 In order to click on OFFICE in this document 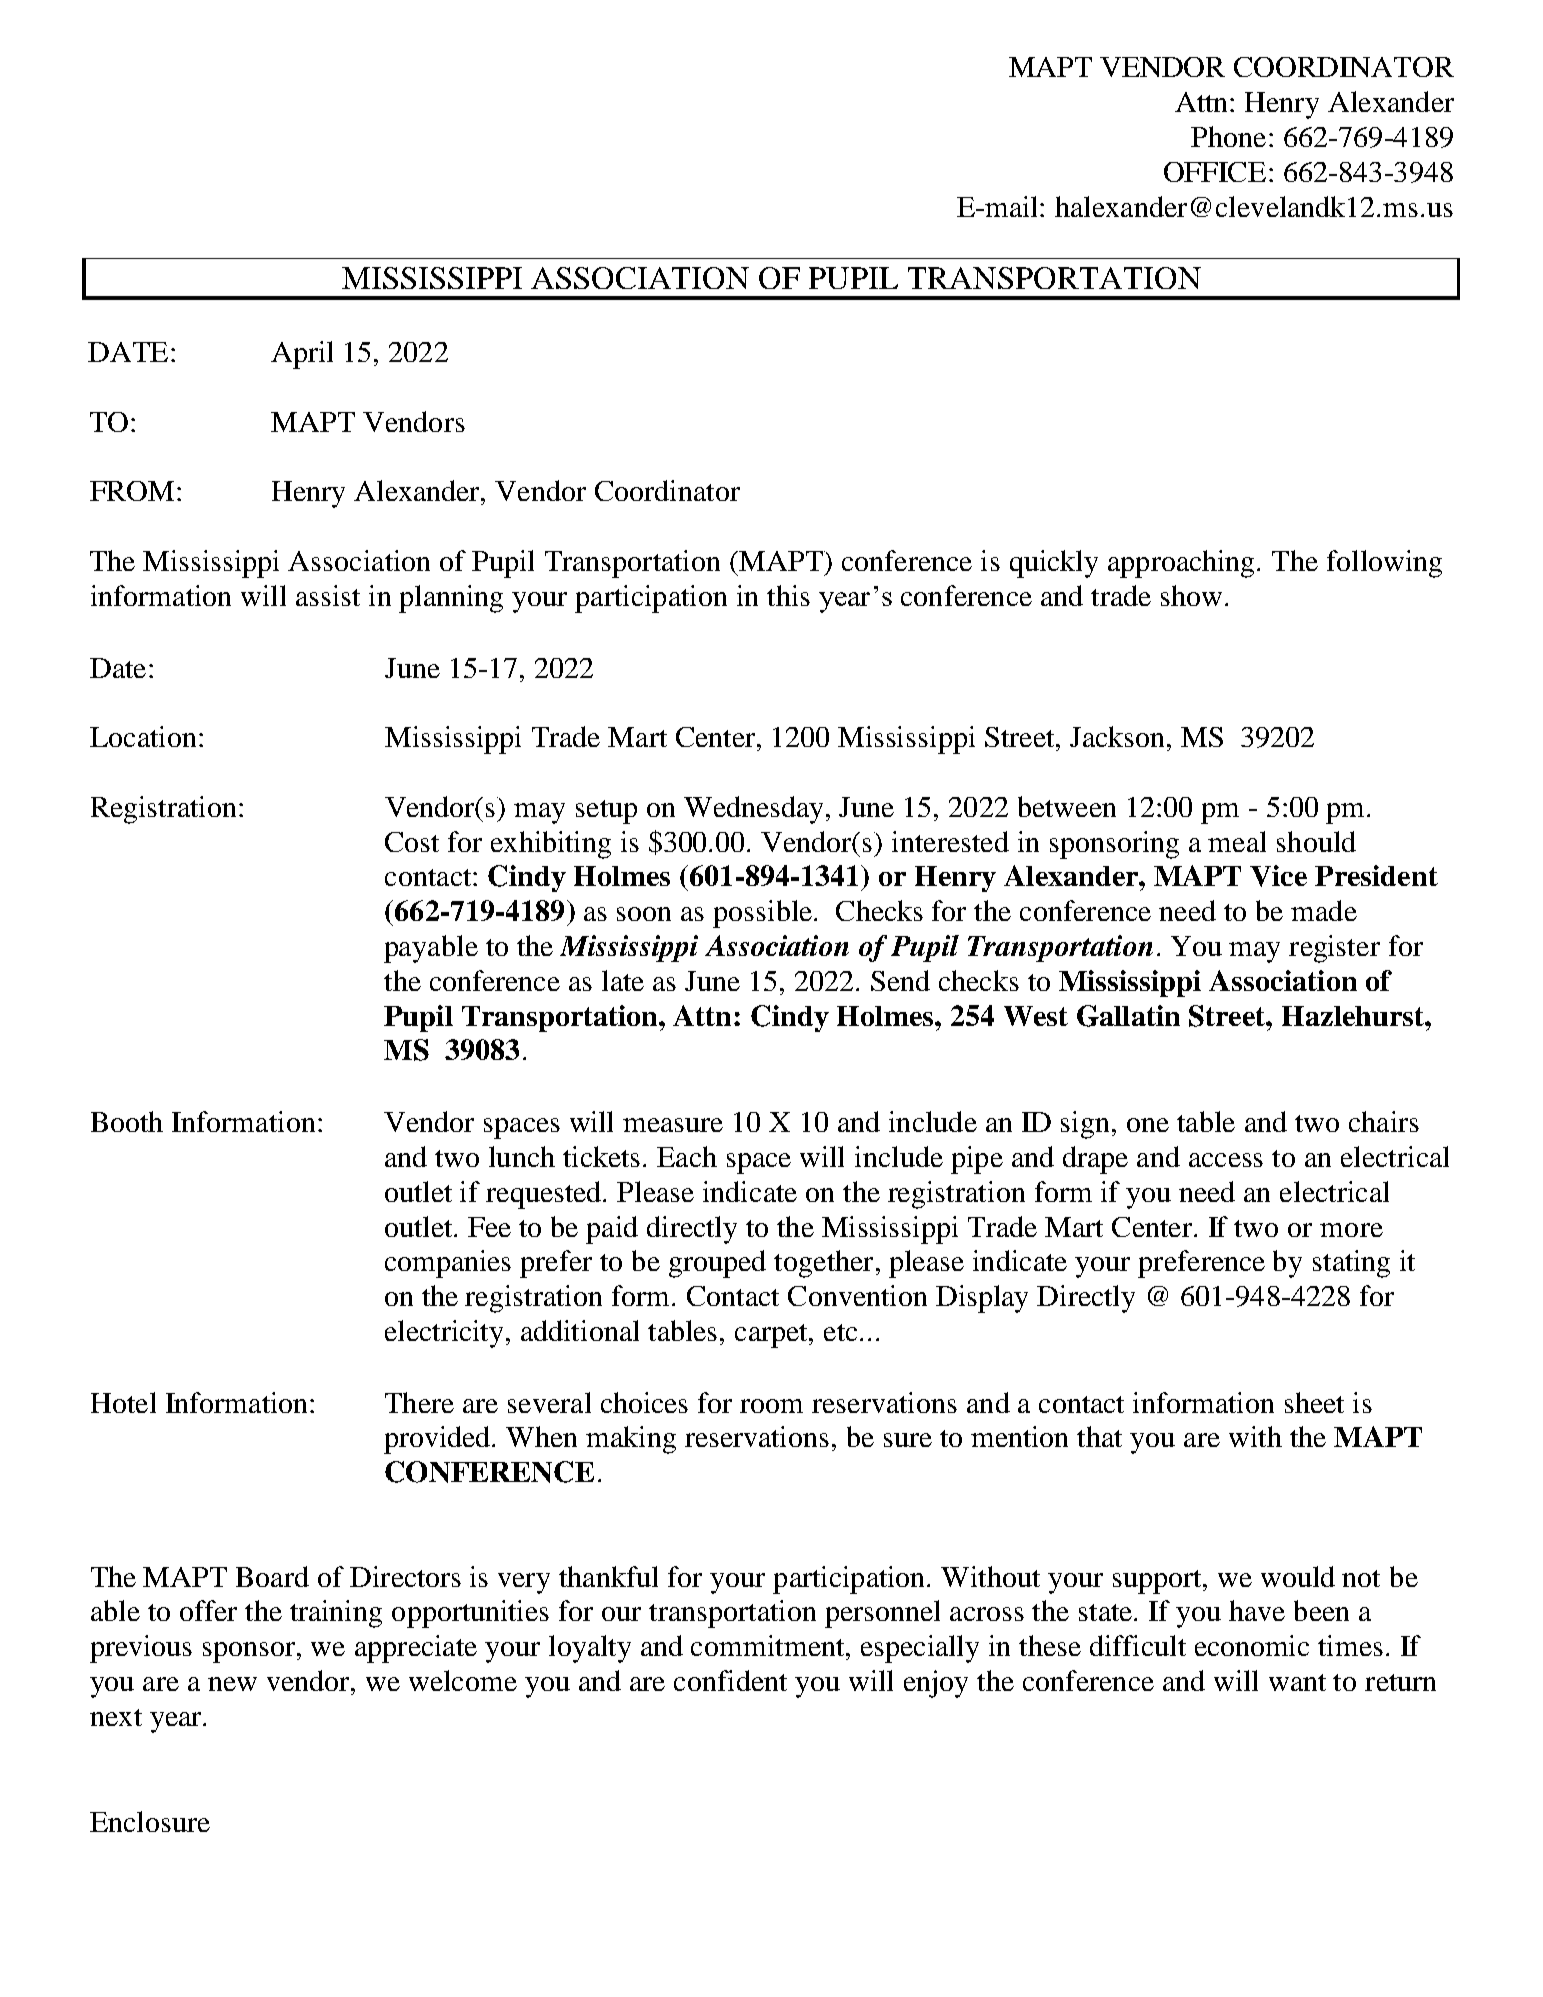, I will do `click(1215, 172)`.
